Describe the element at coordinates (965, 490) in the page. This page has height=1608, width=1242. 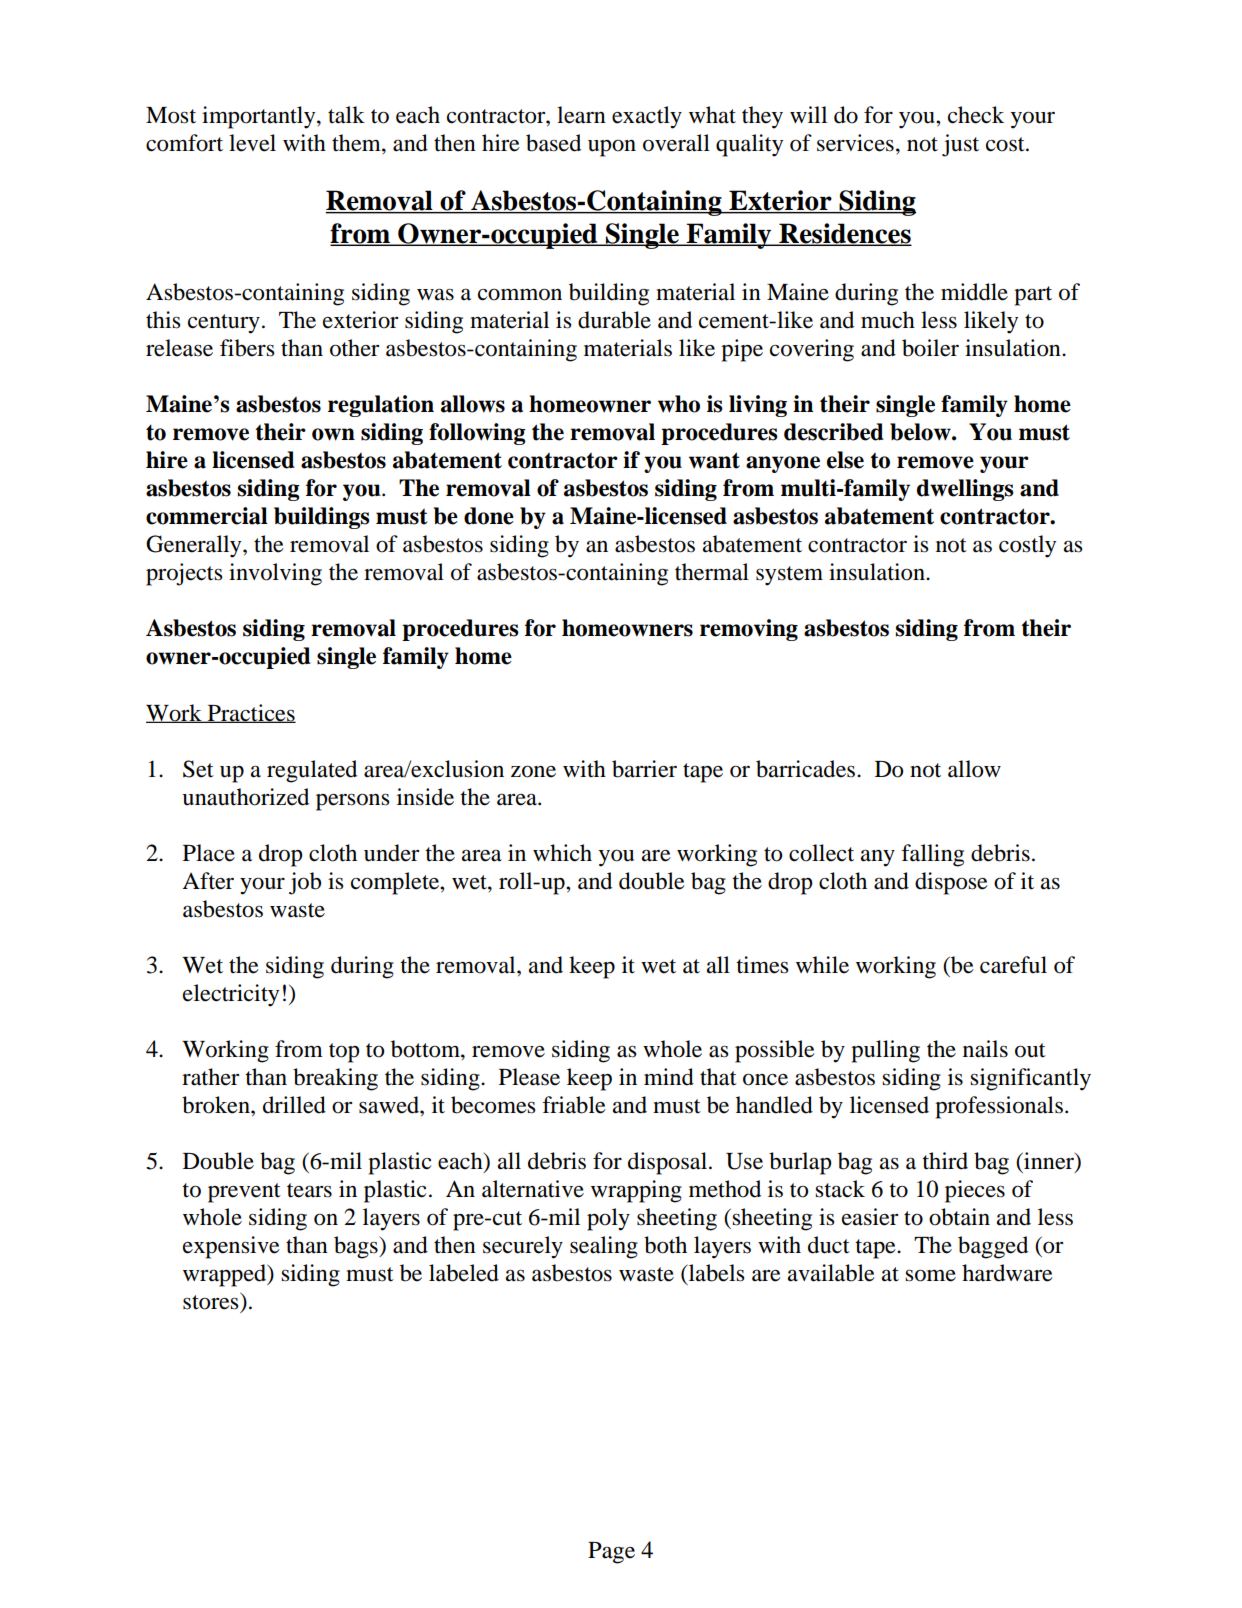
I see `dwellings` at that location.
